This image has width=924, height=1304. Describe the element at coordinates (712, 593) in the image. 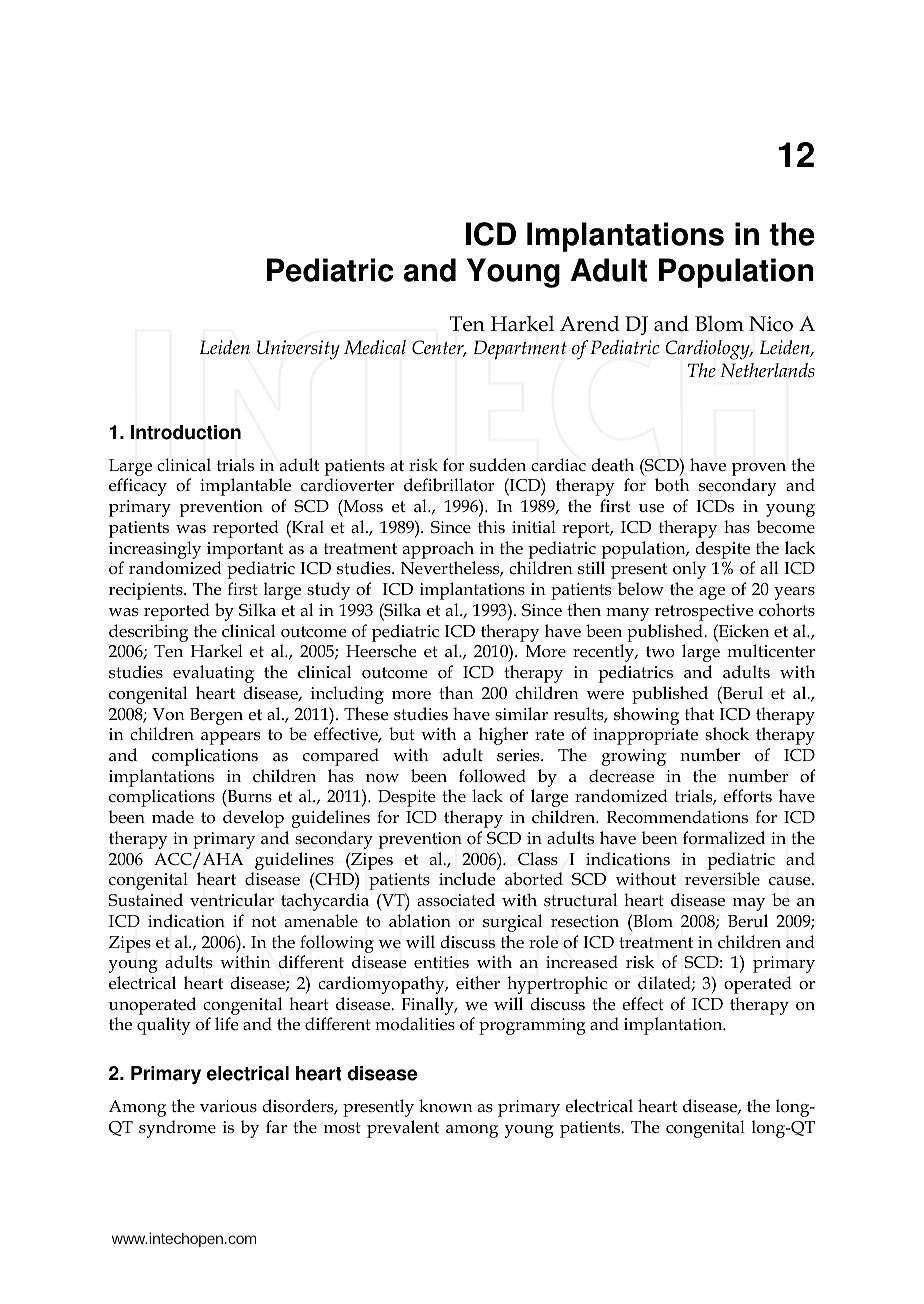

I see `age` at that location.
